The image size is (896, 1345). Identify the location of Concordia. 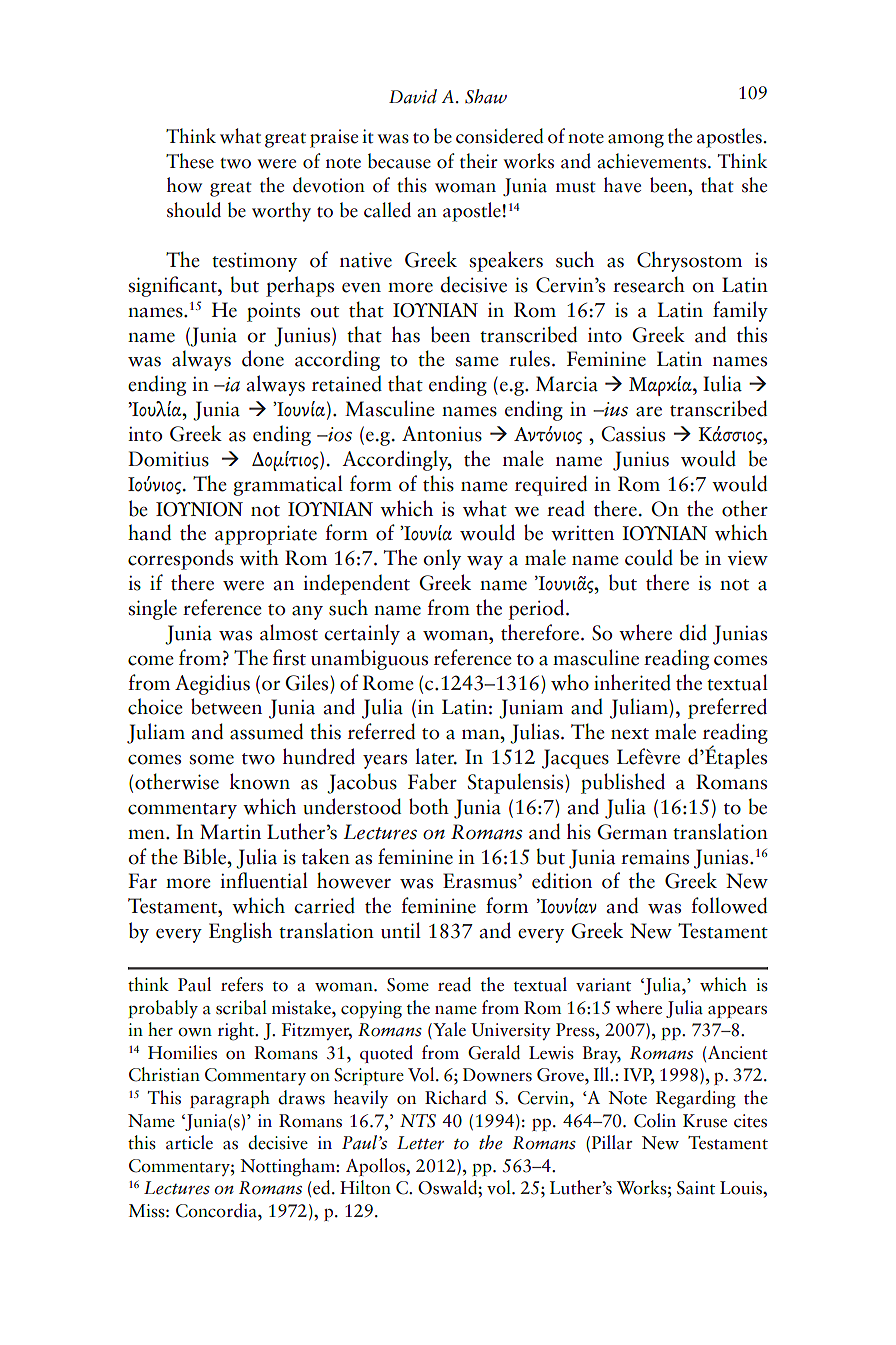
(217, 1210).
